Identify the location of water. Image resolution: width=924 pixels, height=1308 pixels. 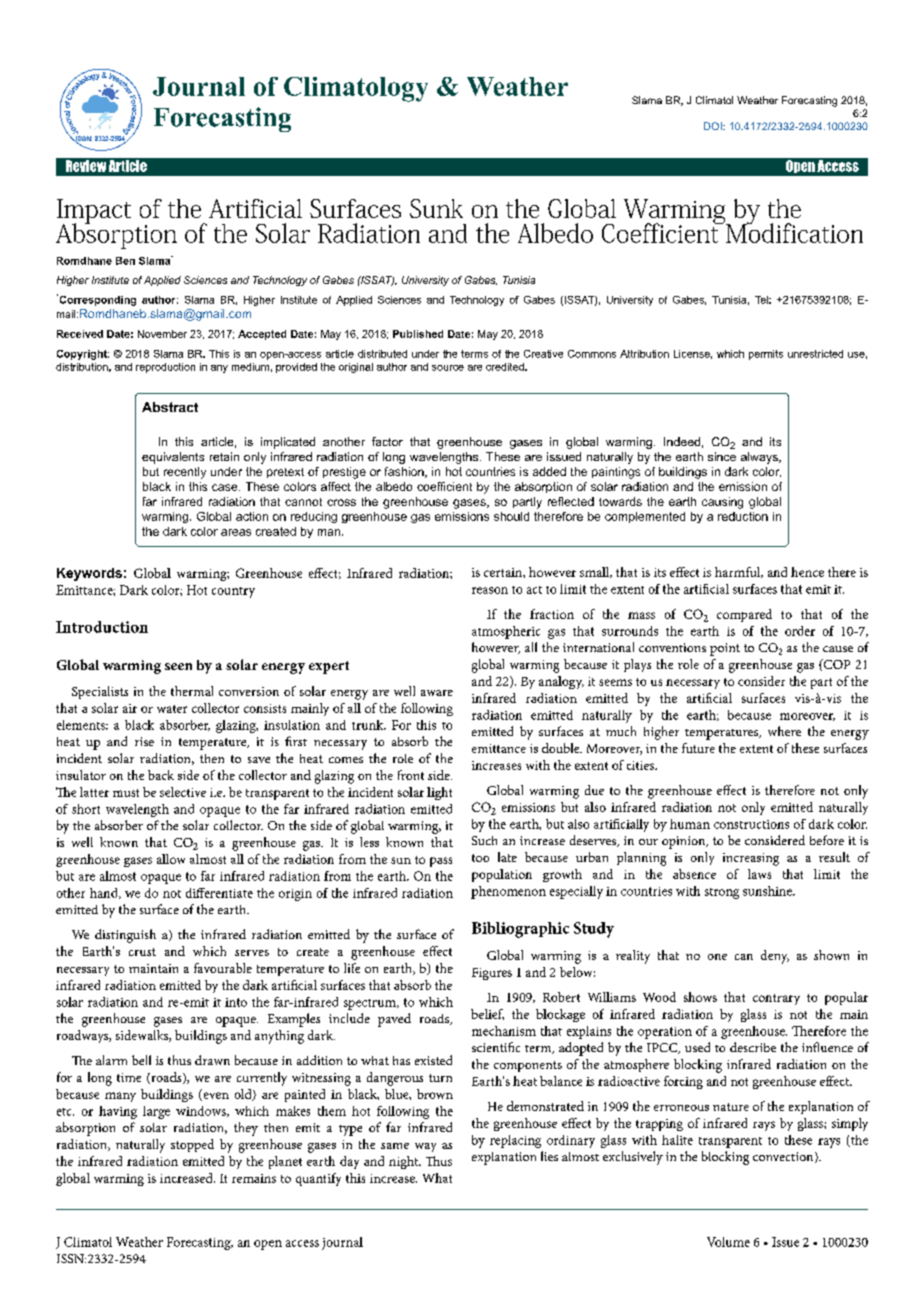
(172, 709).
